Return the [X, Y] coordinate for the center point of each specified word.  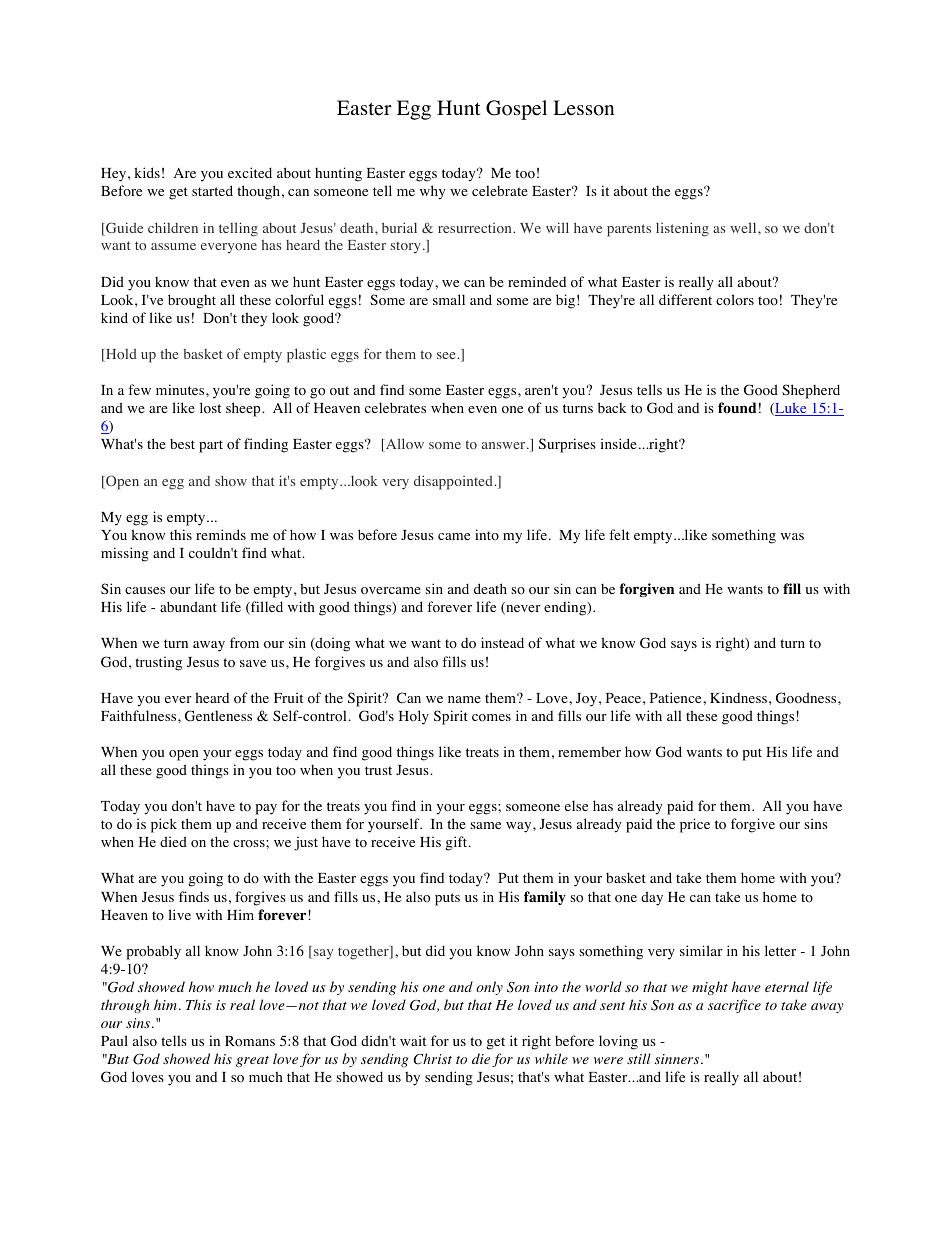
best [182, 444]
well [744, 227]
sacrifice [734, 1006]
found [737, 407]
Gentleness [218, 716]
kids [147, 172]
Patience [677, 697]
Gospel [516, 110]
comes [491, 718]
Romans [250, 1041]
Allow [404, 445]
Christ [432, 1059]
